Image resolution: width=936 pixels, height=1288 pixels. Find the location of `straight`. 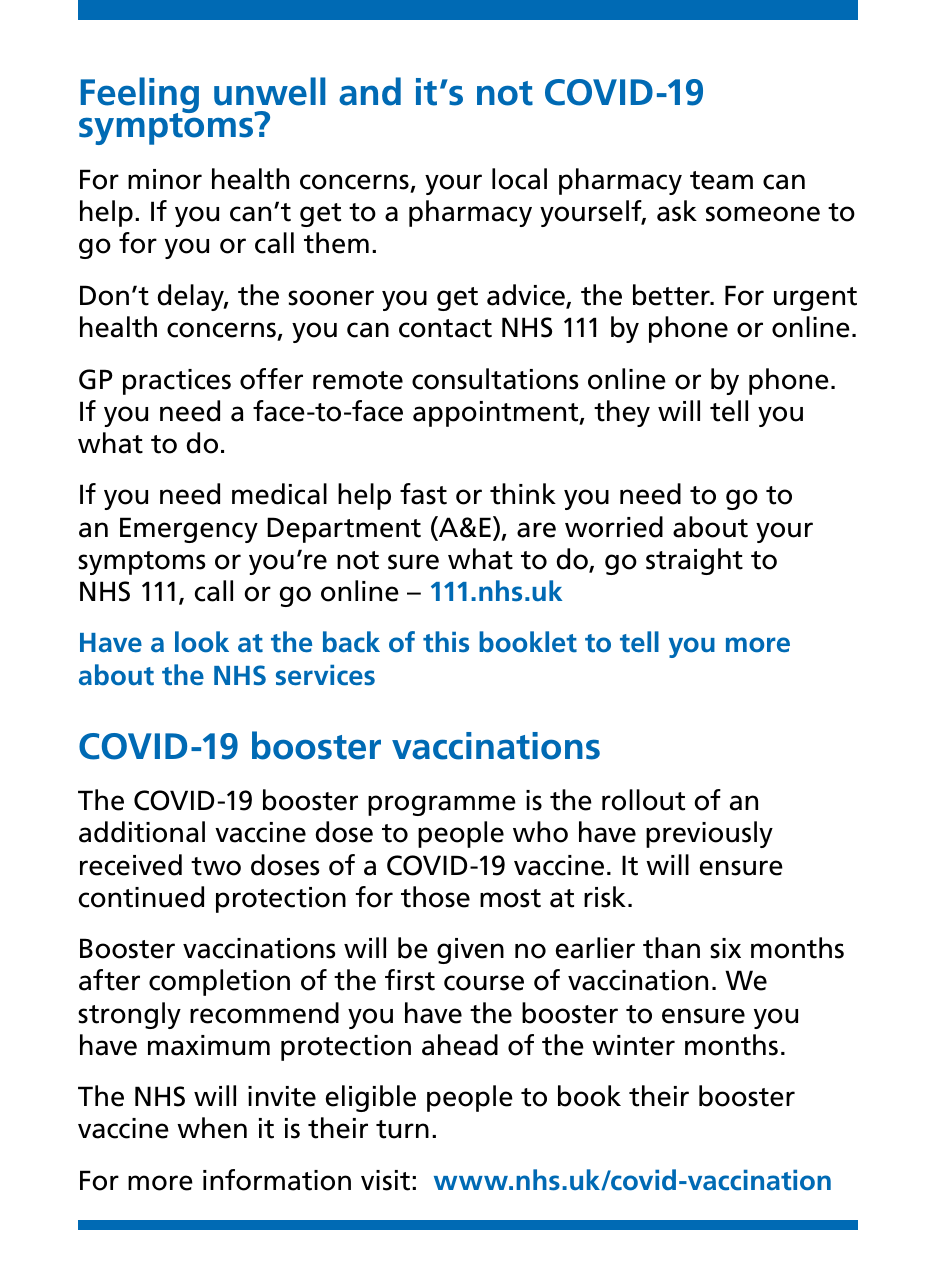

straight is located at coordinates (694, 561).
